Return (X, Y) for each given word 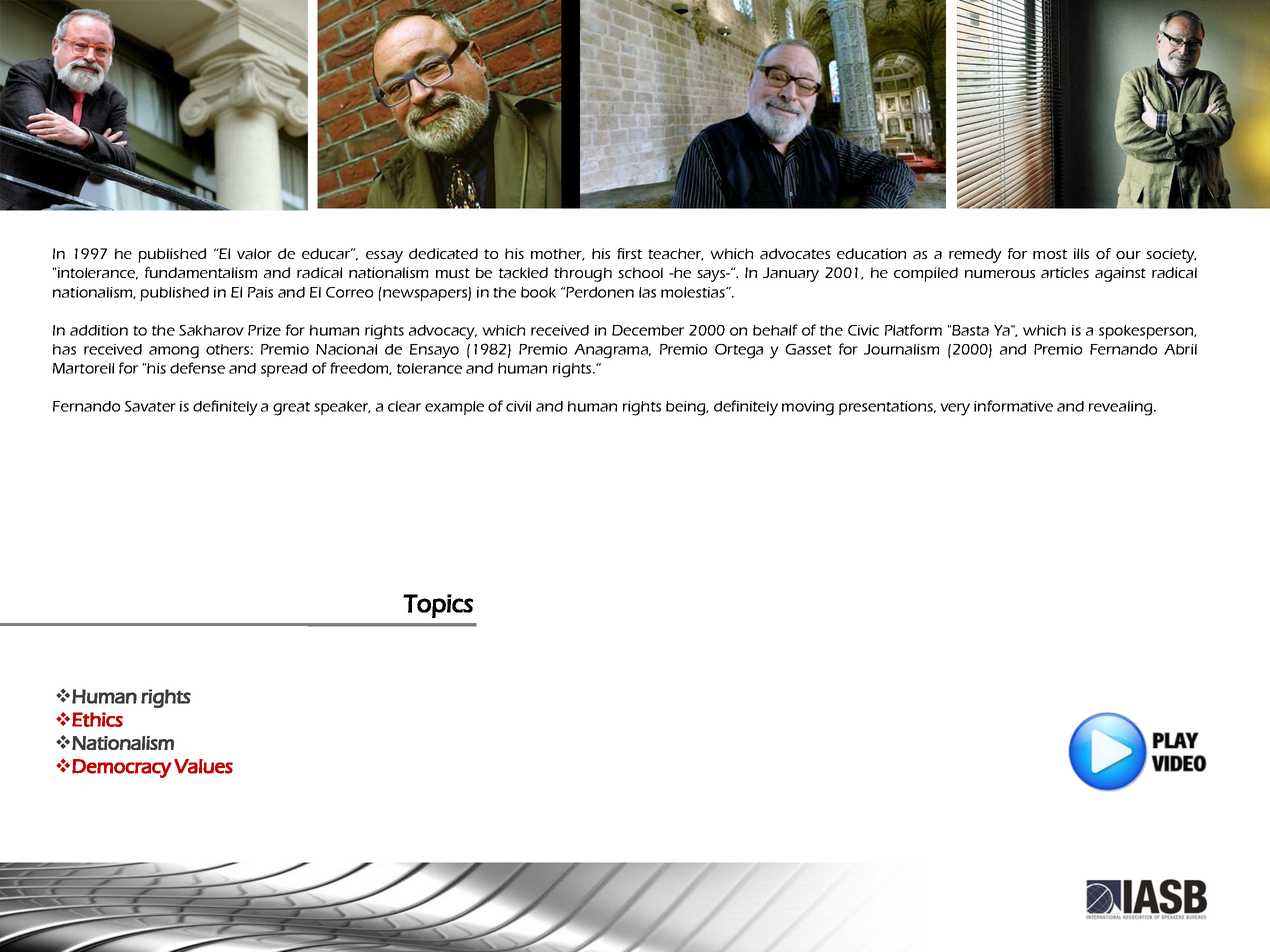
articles (1065, 272)
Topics (438, 606)
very (955, 409)
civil (518, 406)
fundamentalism (201, 272)
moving (808, 408)
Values (203, 766)
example (454, 408)
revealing (1122, 408)
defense (197, 368)
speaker (342, 408)
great (291, 409)
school (640, 272)
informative (1013, 406)
